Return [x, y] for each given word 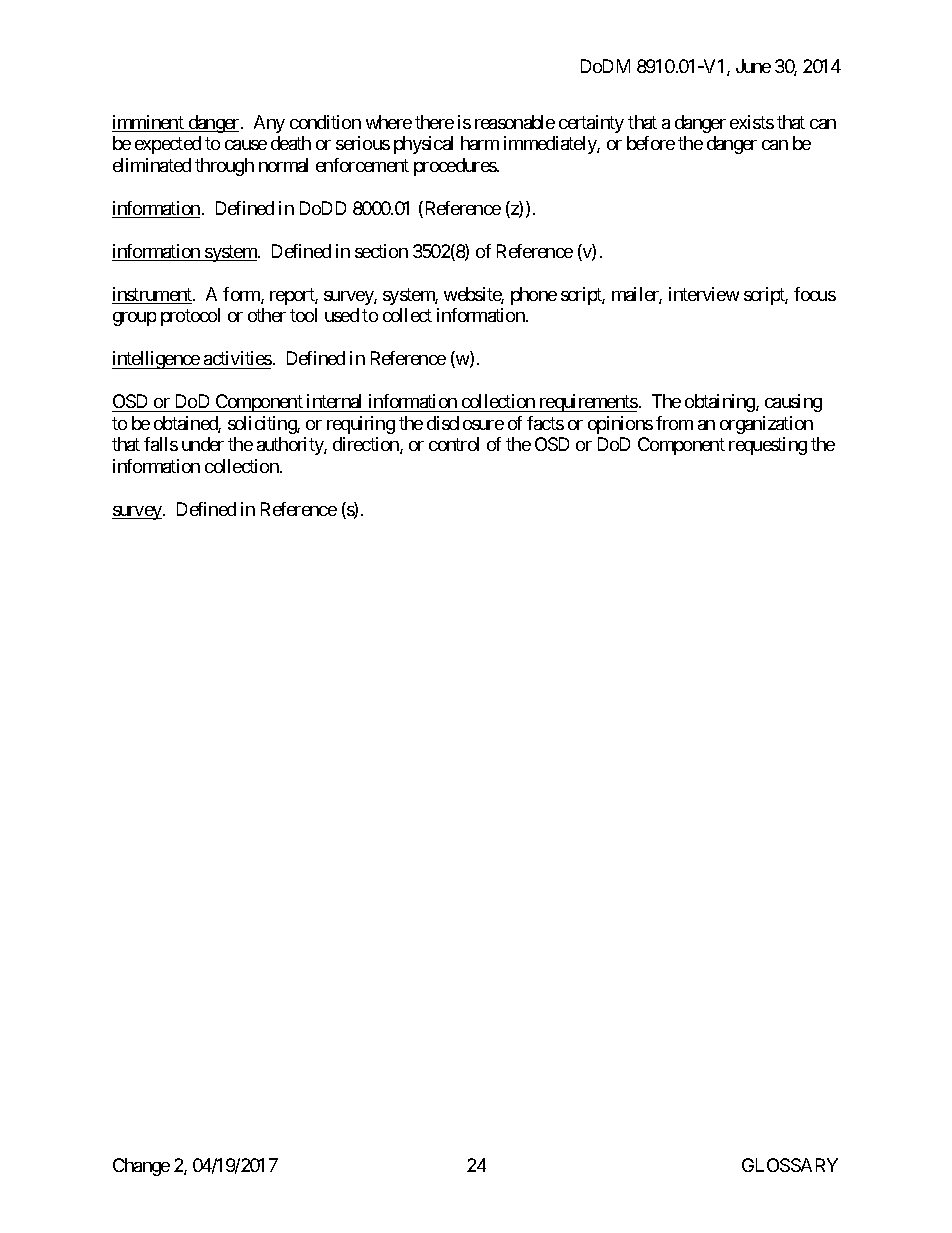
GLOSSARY [790, 1165]
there [434, 122]
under [203, 444]
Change [141, 1167]
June [753, 66]
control [454, 444]
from [674, 423]
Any [269, 124]
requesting [768, 446]
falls [161, 444]
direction [367, 445]
